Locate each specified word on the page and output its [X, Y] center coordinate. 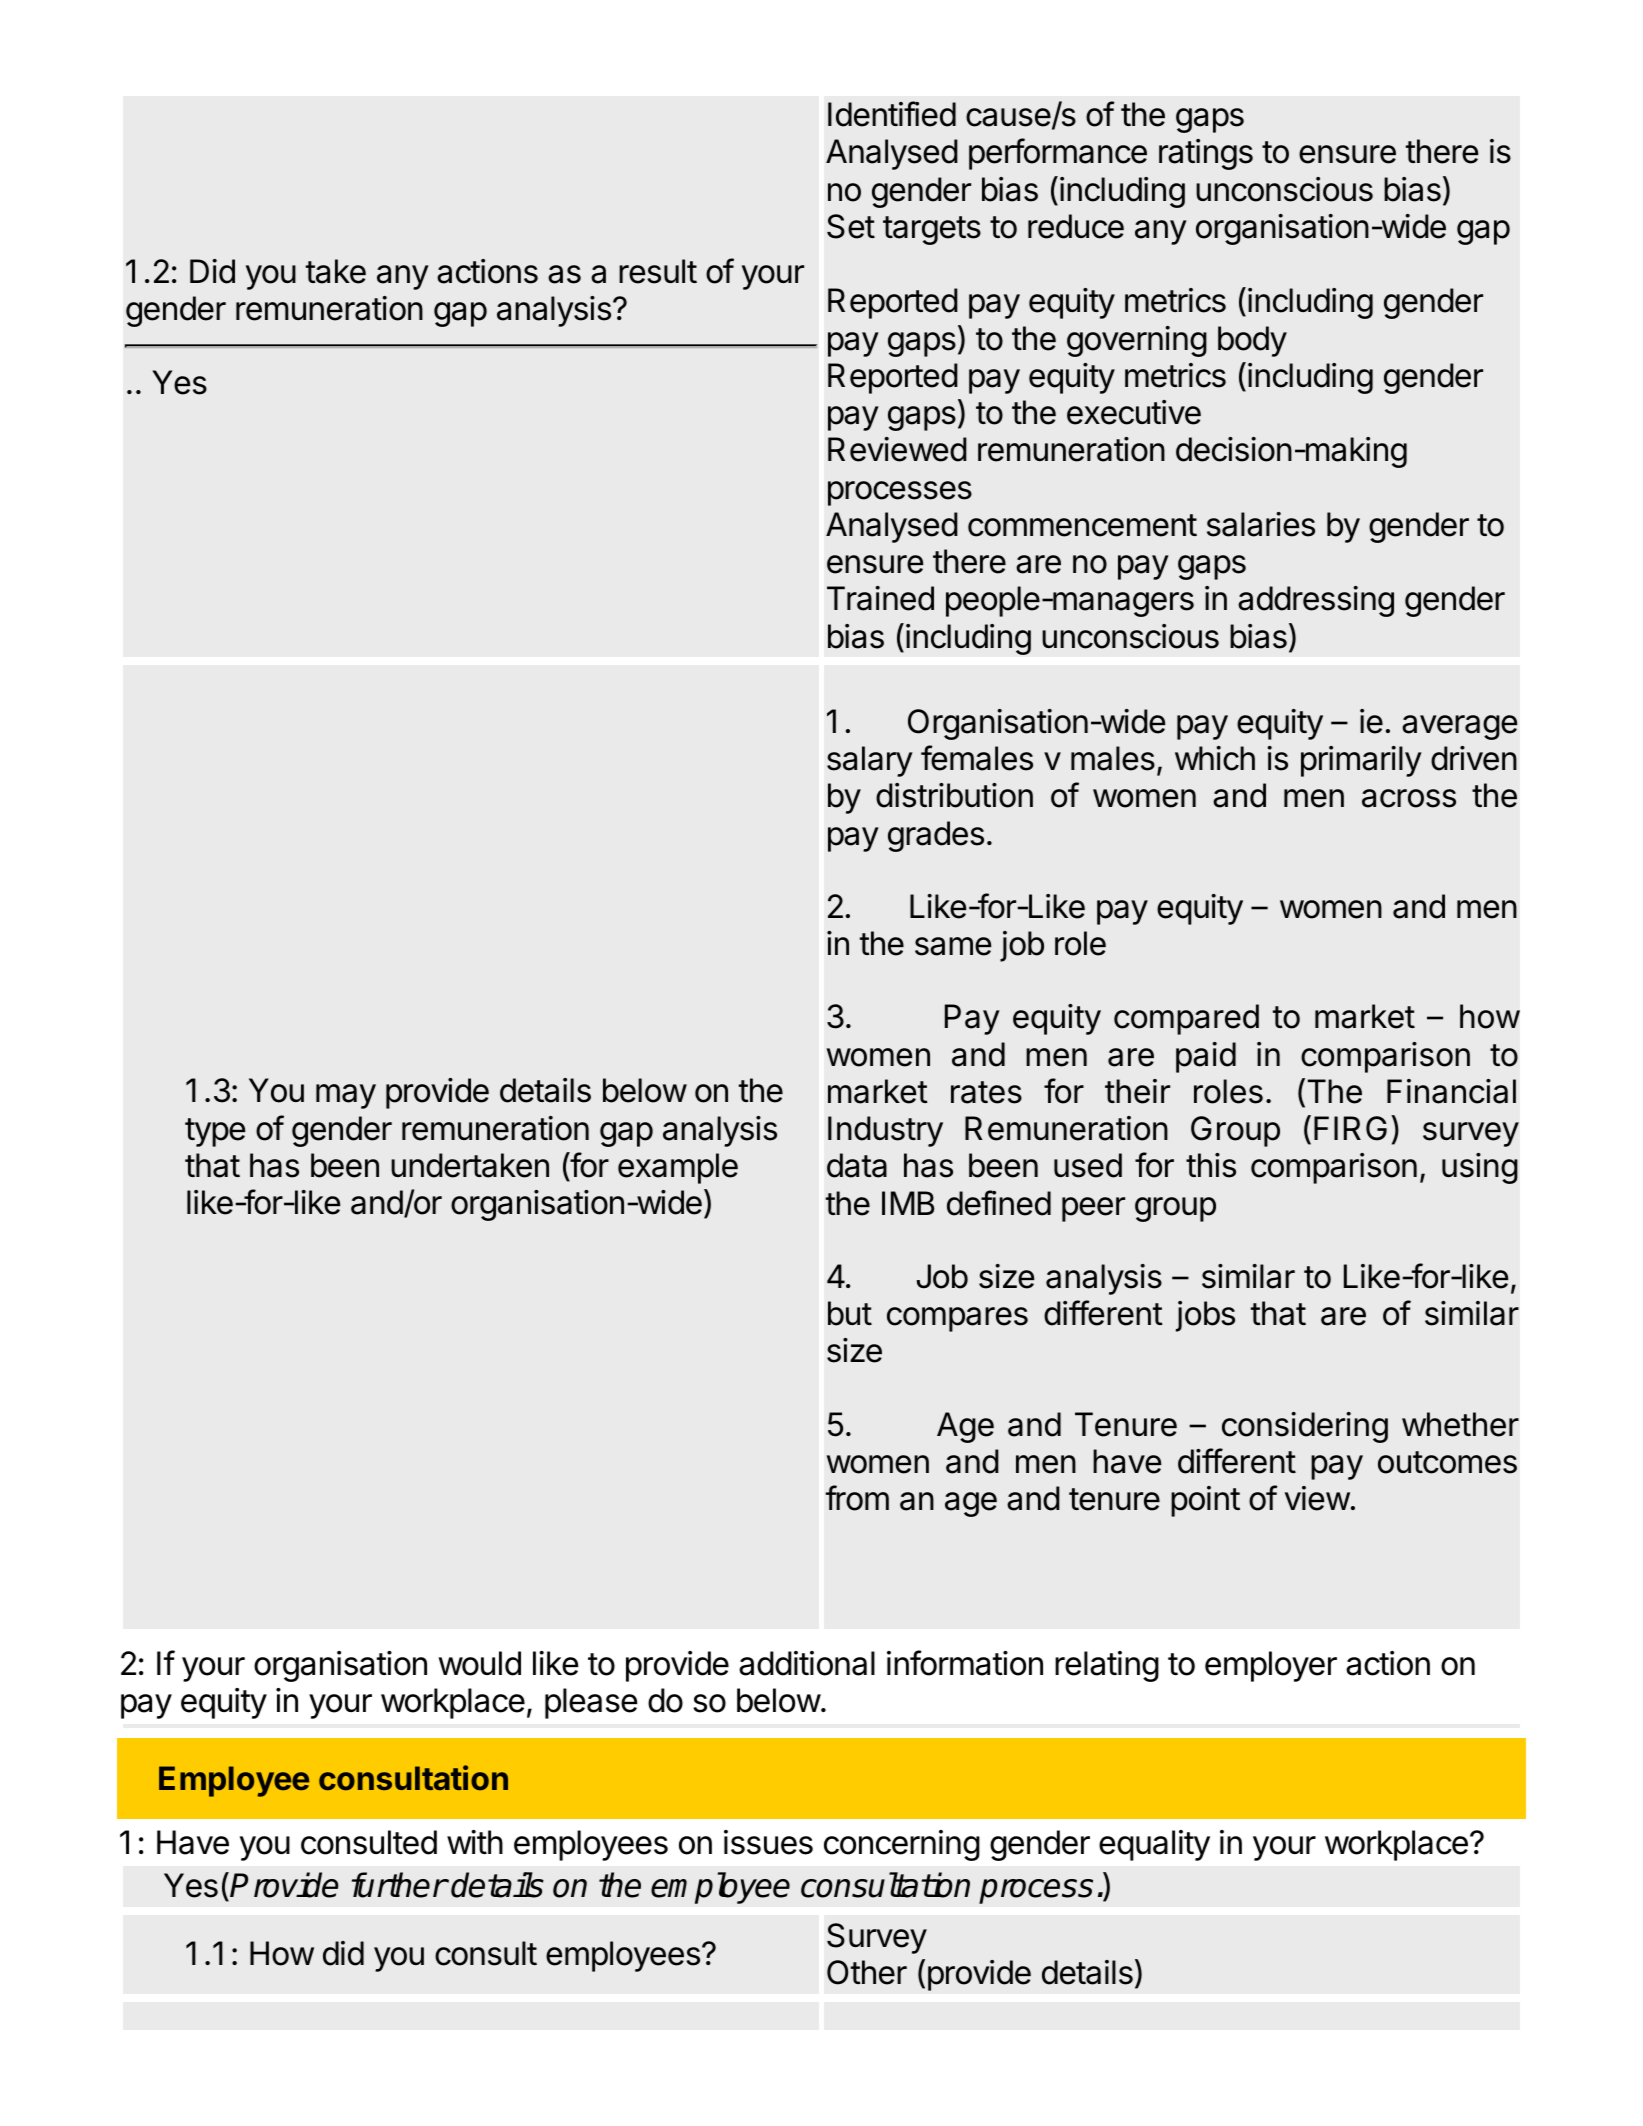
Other [867, 1972]
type [215, 1132]
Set [851, 226]
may [346, 1096]
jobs [1205, 1316]
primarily [1361, 761]
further [399, 1885]
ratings [1206, 154]
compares [957, 1319]
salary [870, 761]
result [658, 271]
